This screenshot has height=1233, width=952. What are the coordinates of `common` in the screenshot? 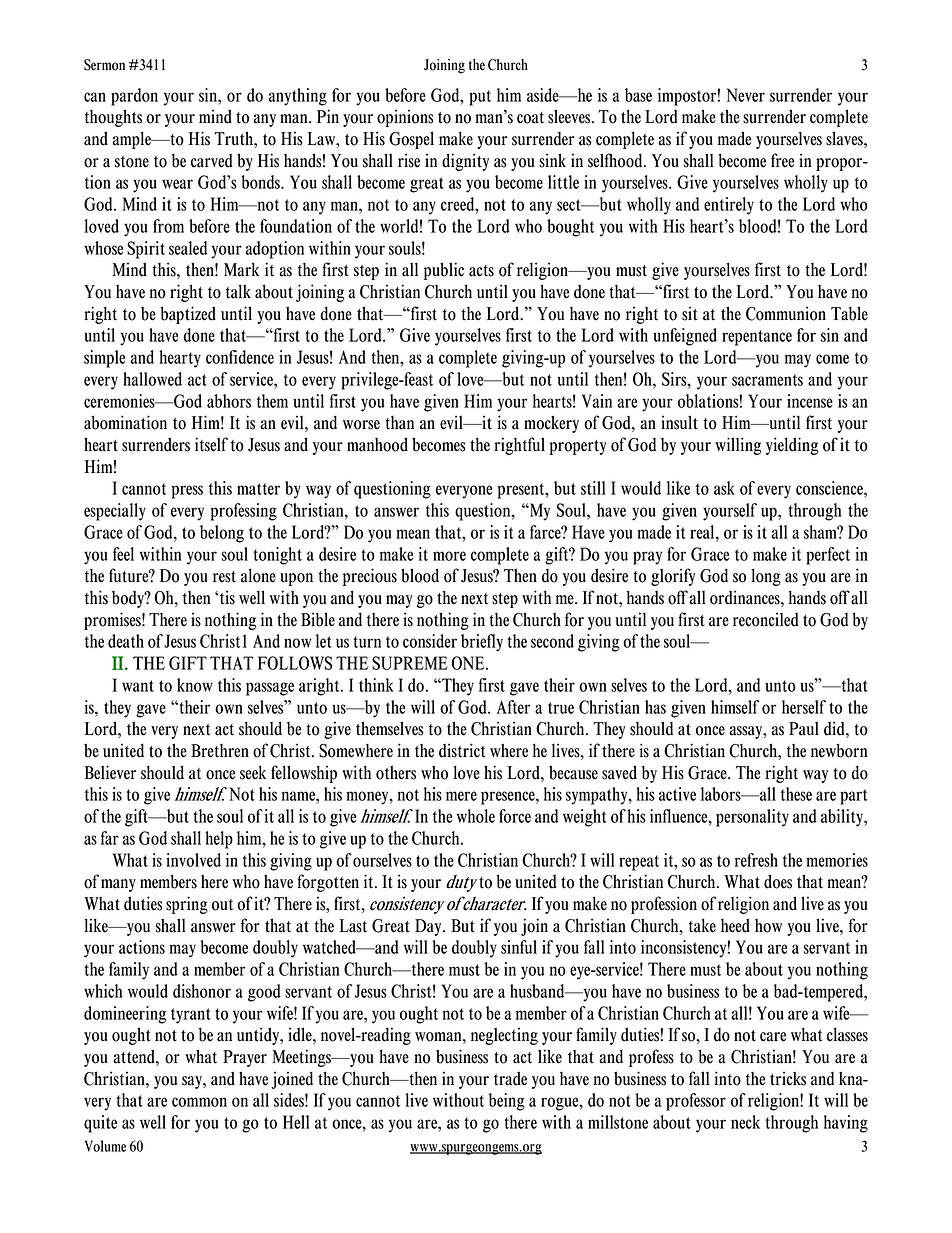 It's located at (199, 1102).
